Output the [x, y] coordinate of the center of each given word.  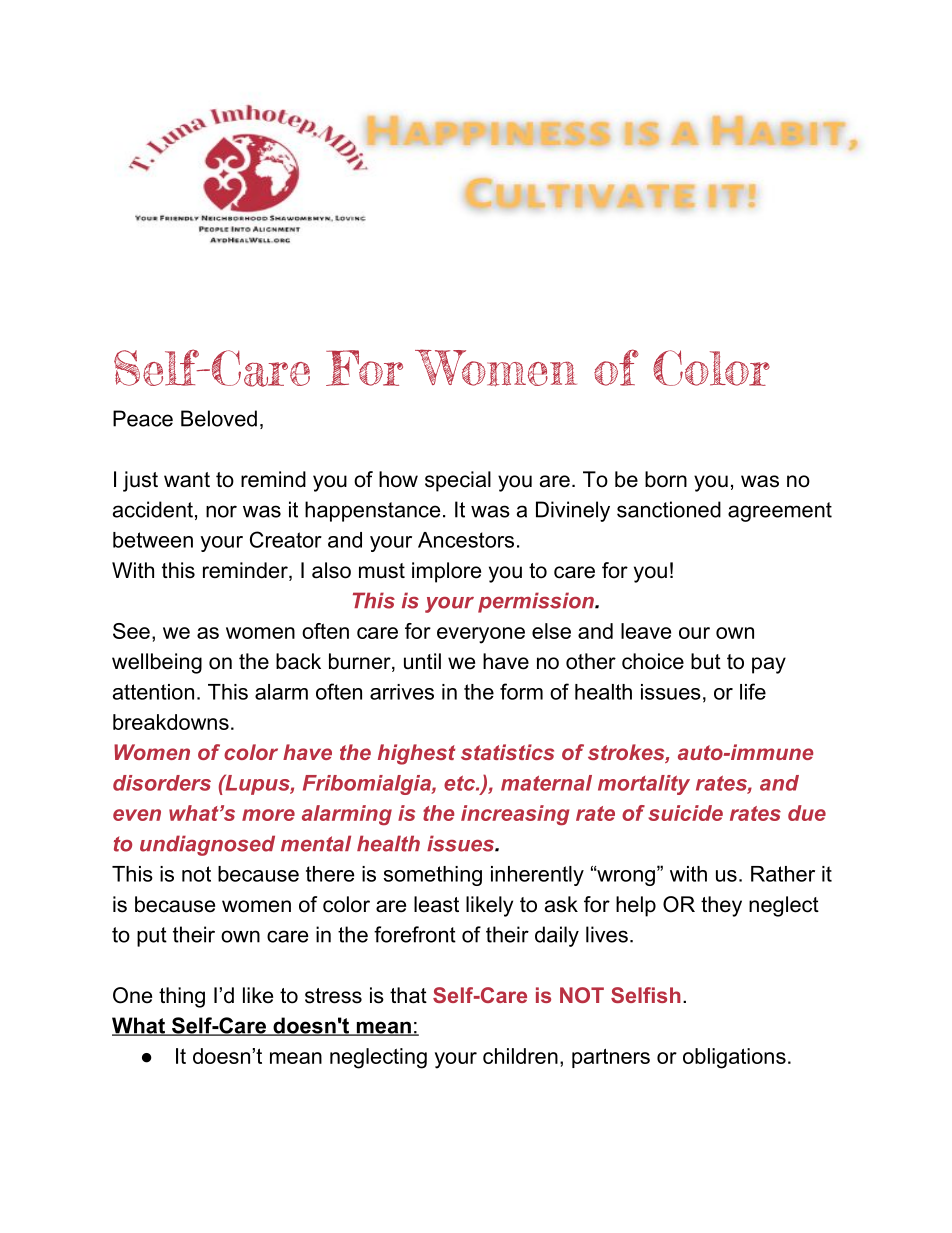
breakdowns [171, 722]
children [520, 1056]
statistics [507, 752]
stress [333, 996]
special [458, 481]
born [666, 479]
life [753, 691]
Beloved [219, 418]
